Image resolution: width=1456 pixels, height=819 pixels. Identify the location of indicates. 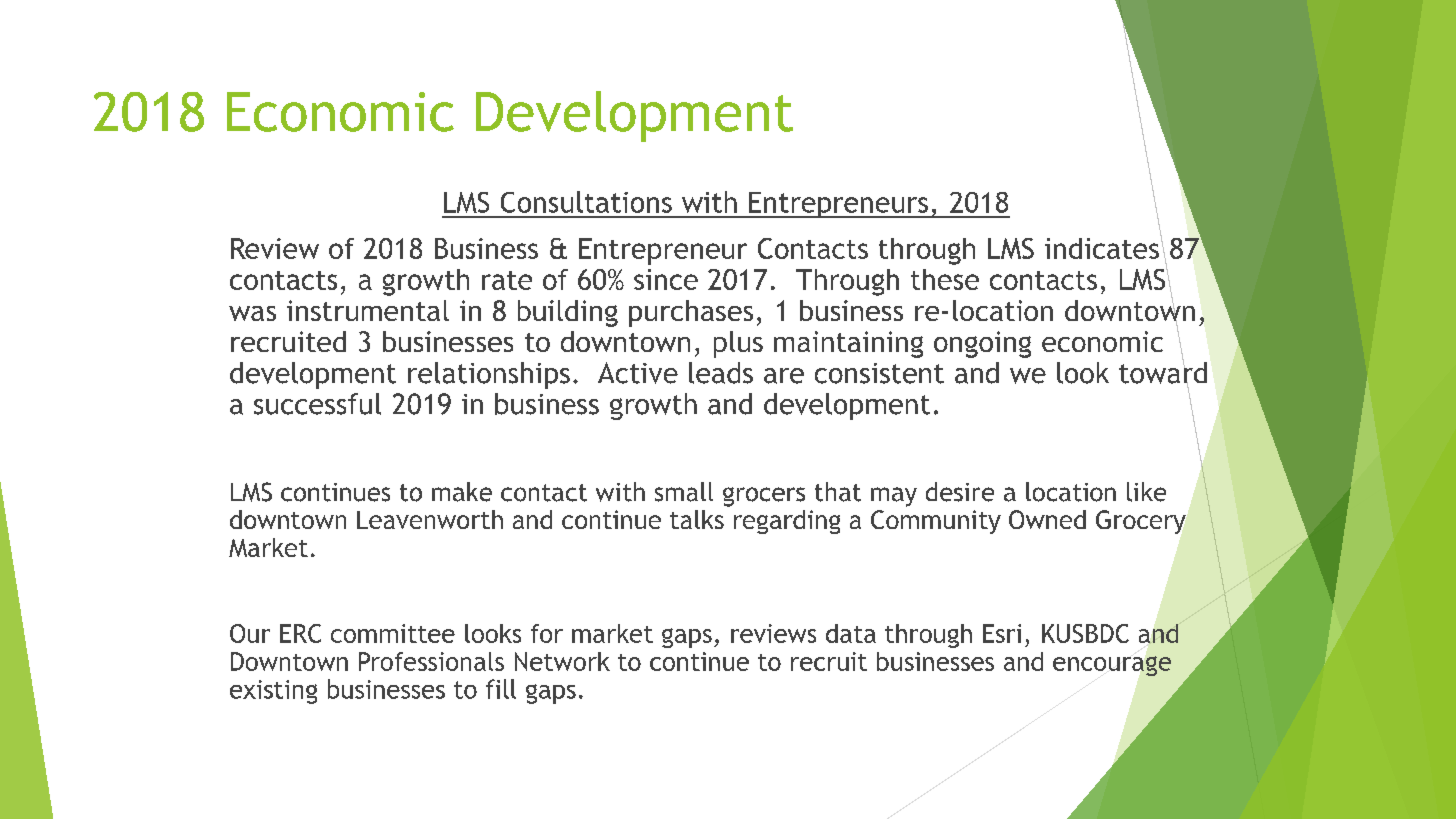
(1103, 247).
